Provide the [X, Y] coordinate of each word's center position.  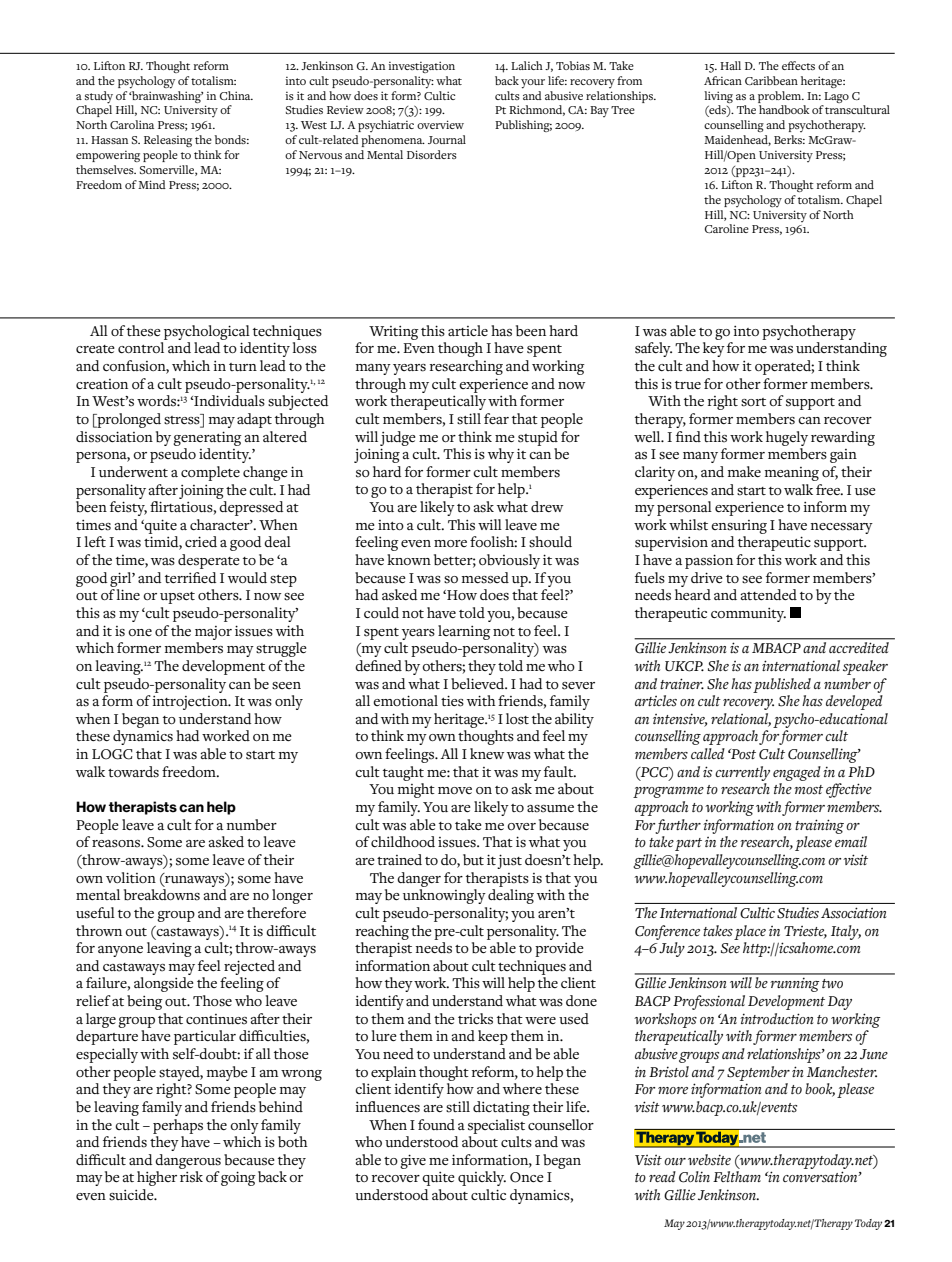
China [236, 95]
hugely [787, 438]
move [455, 790]
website [709, 1160]
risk [191, 1177]
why [501, 455]
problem [781, 97]
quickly [482, 1178]
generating [207, 438]
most [808, 790]
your [533, 84]
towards [133, 772]
